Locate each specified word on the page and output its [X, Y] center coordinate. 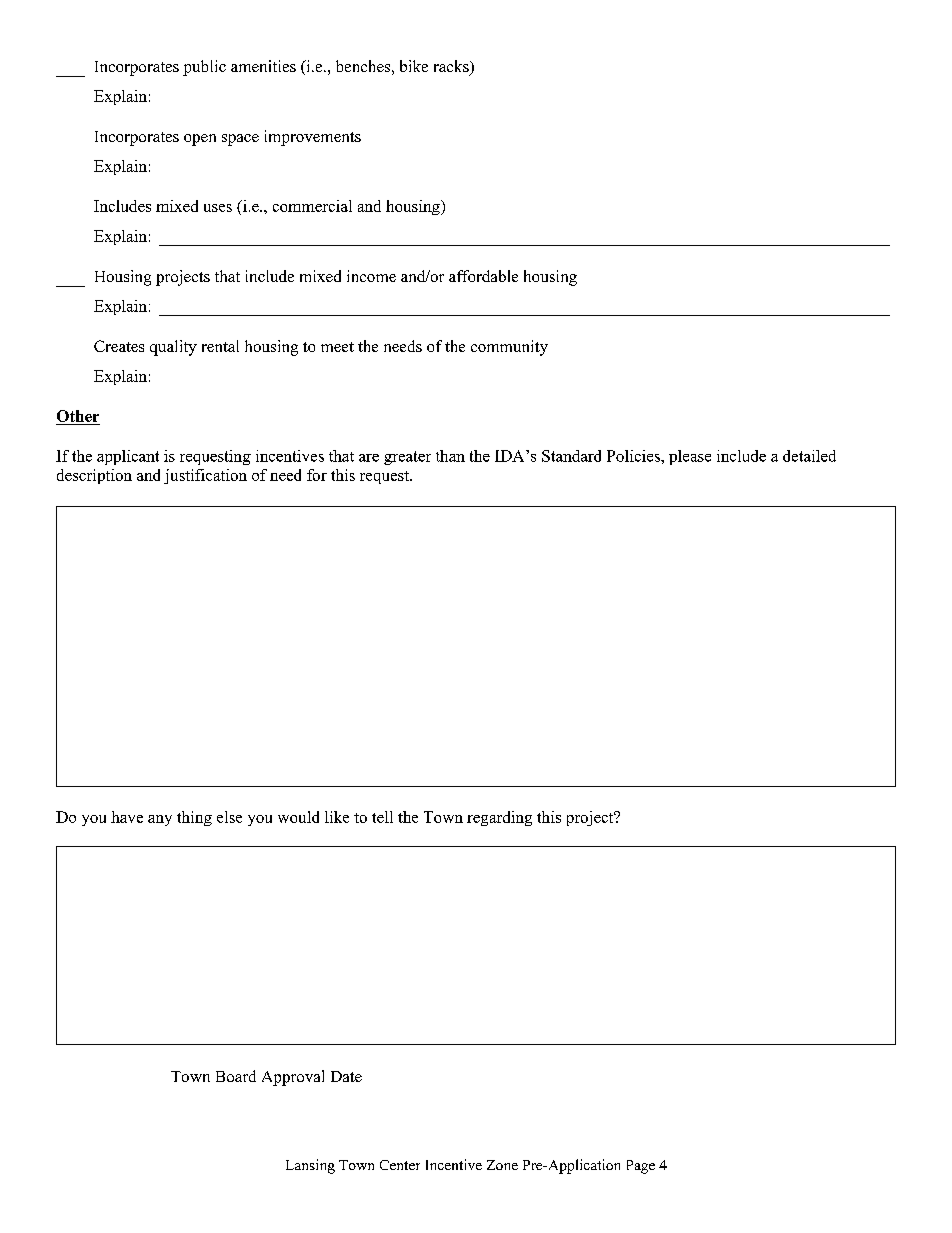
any [160, 820]
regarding [499, 818]
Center [400, 1165]
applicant [128, 457]
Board [236, 1076]
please [690, 457]
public [204, 68]
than [450, 456]
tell [382, 817]
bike [414, 66]
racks [452, 67]
